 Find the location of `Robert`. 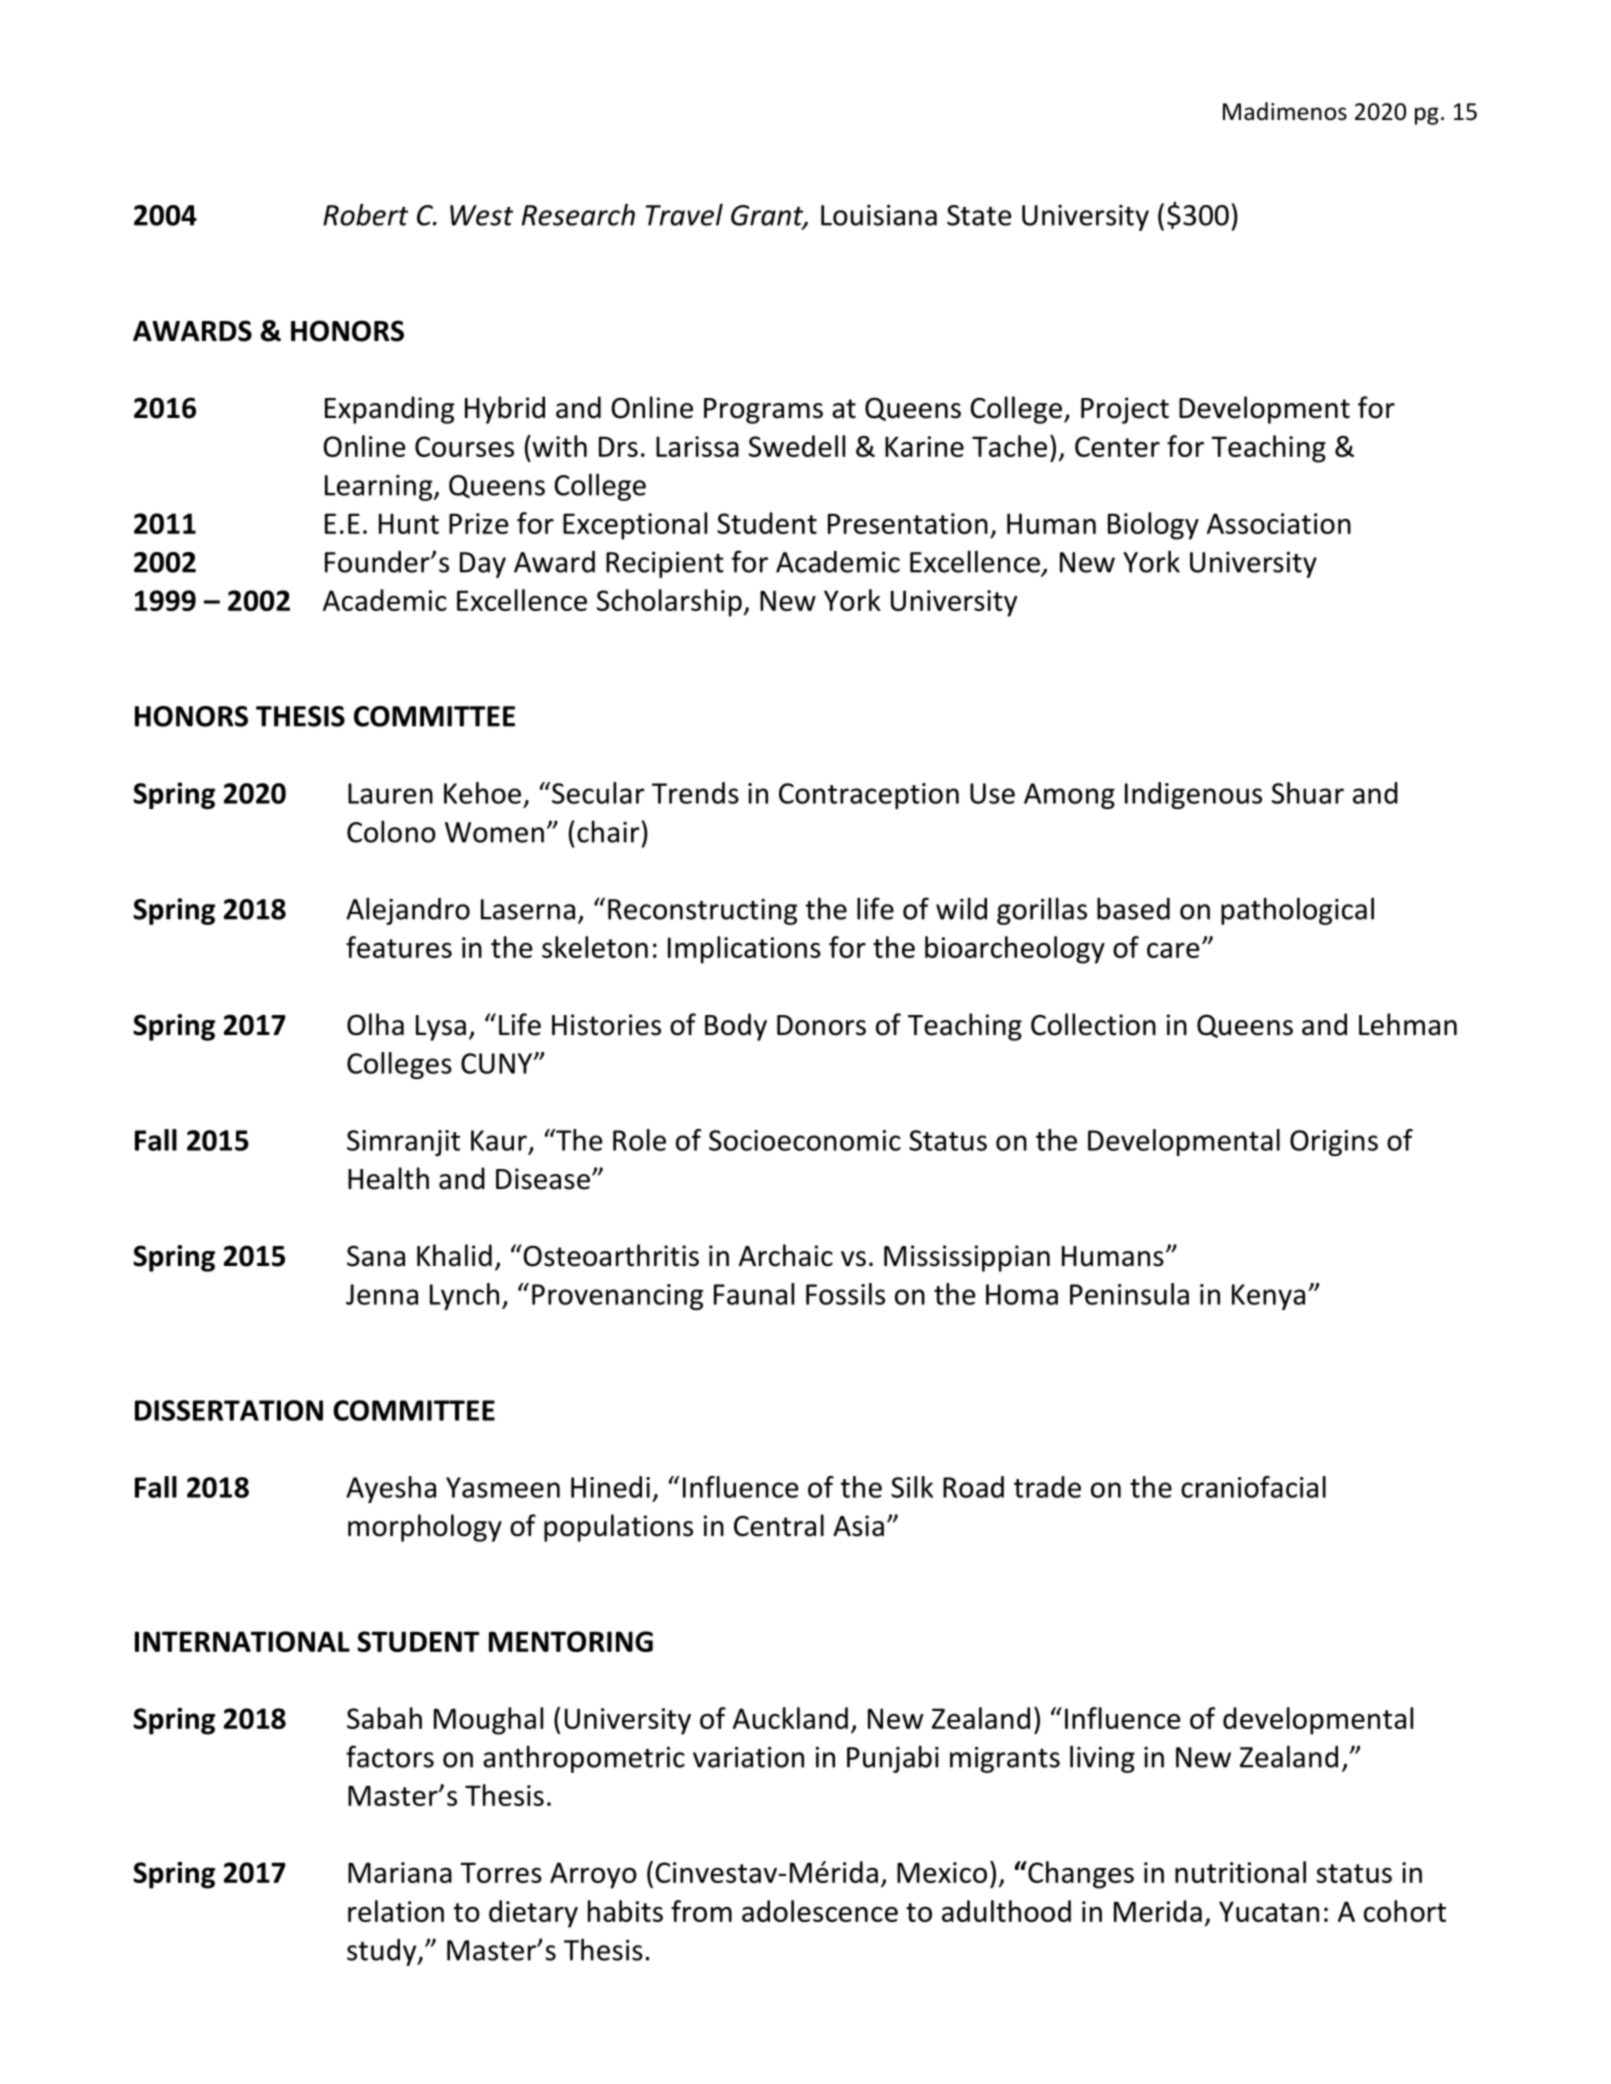

Robert is located at coordinates (365, 214).
